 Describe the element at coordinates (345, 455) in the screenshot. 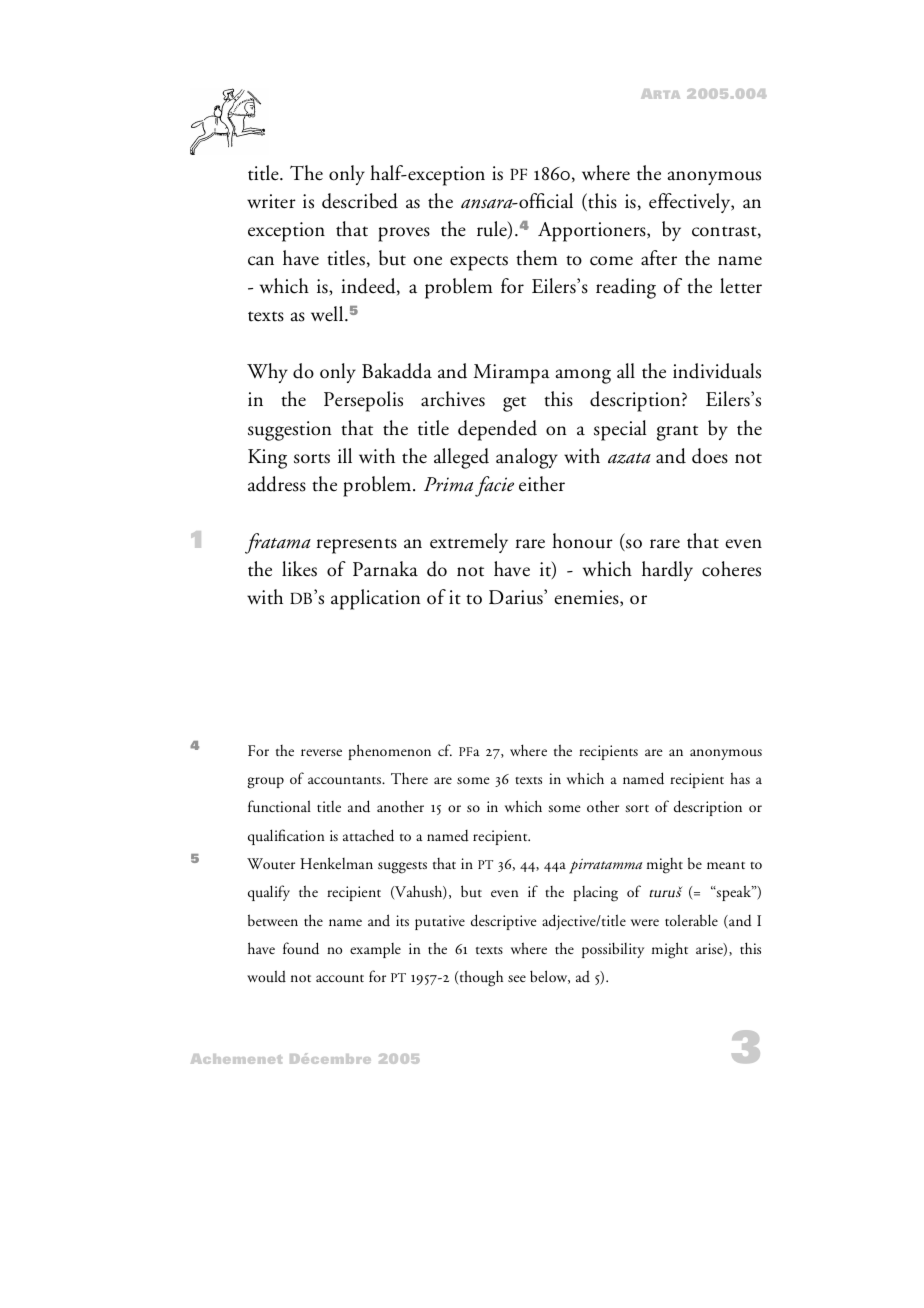

I see `ill` at that location.
